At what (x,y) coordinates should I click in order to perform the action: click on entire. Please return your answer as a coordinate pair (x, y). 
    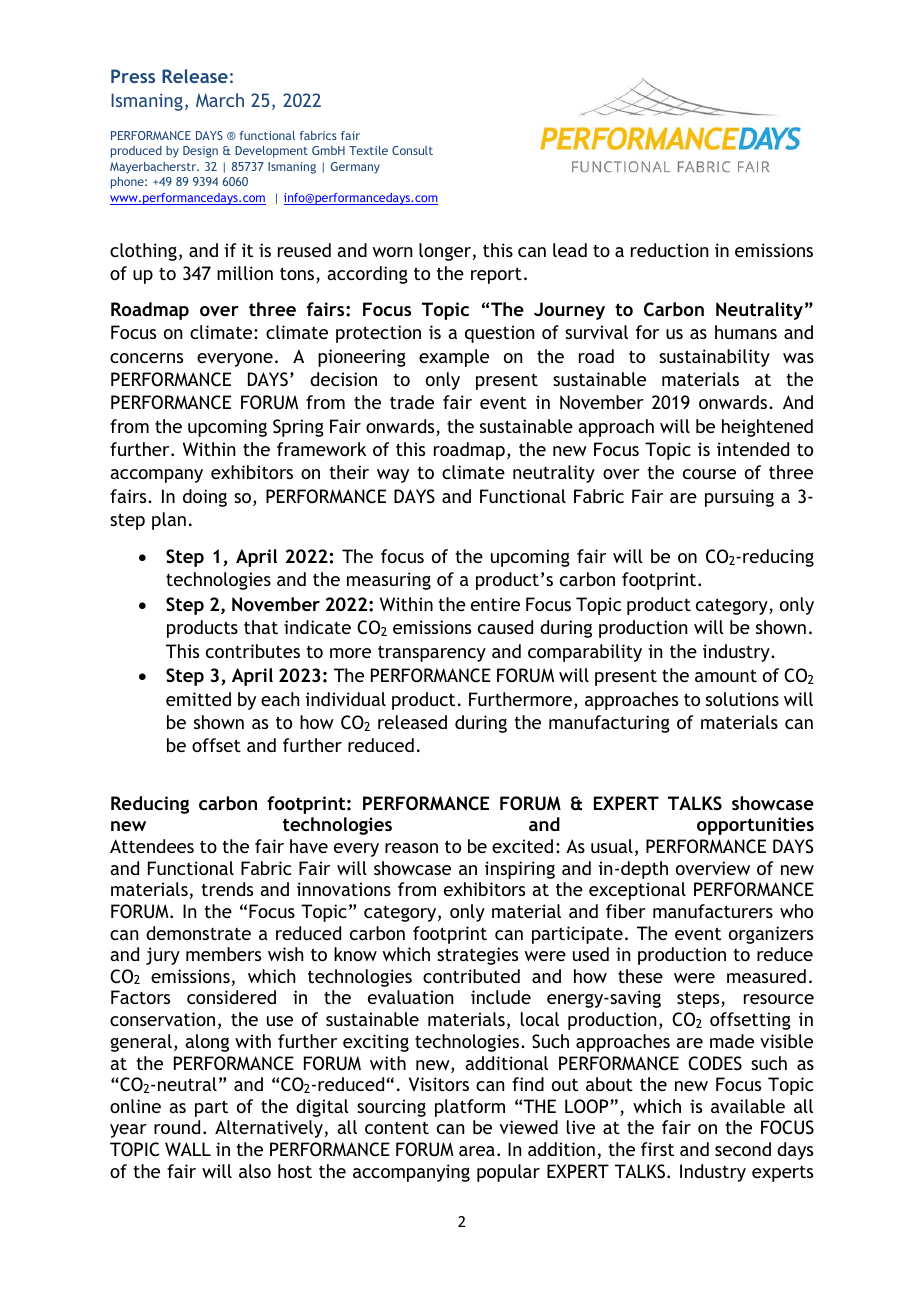
    Looking at the image, I should click on (495, 604).
